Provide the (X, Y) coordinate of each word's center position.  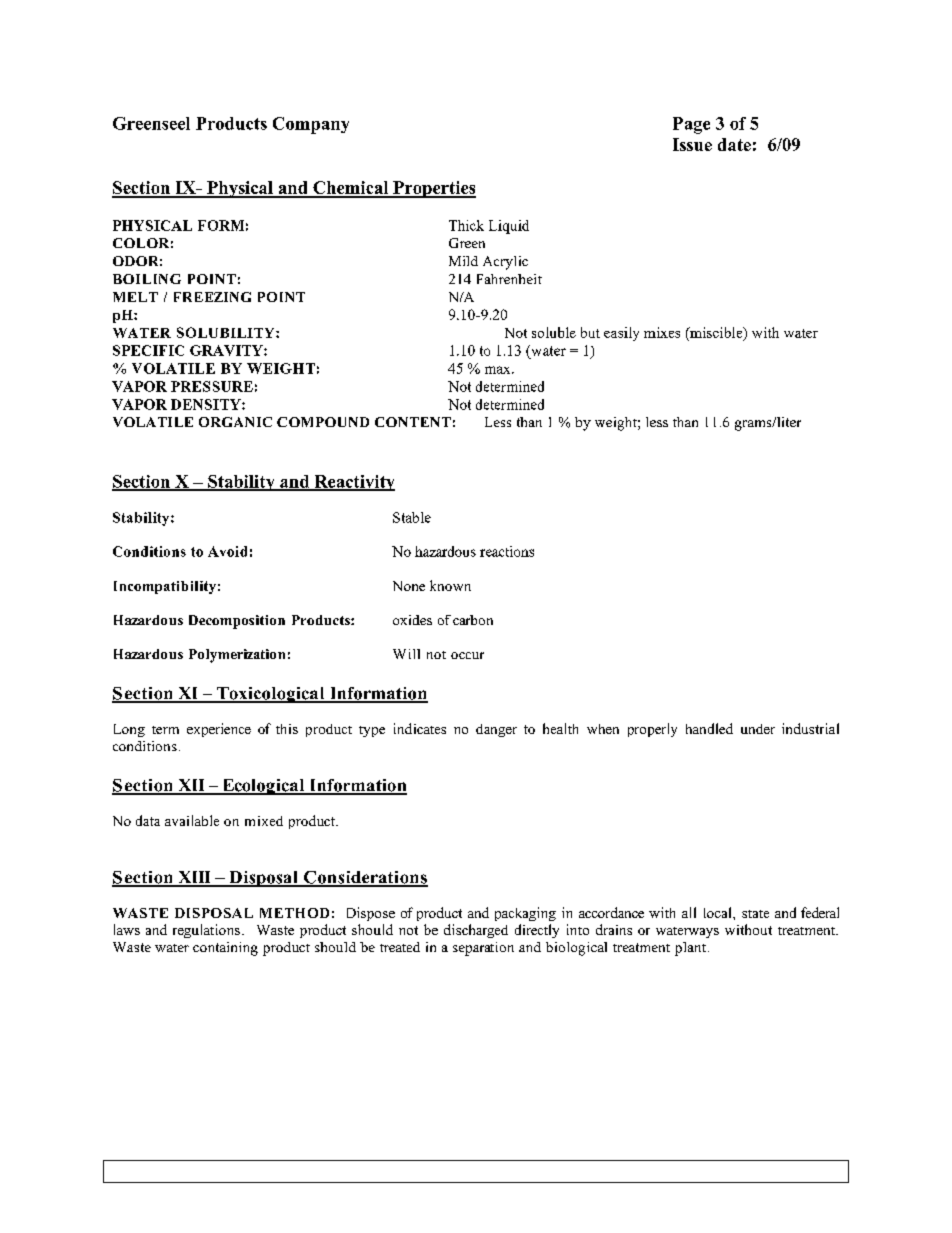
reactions (507, 551)
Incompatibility (165, 587)
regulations (206, 931)
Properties (433, 189)
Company (311, 125)
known (450, 585)
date (734, 144)
